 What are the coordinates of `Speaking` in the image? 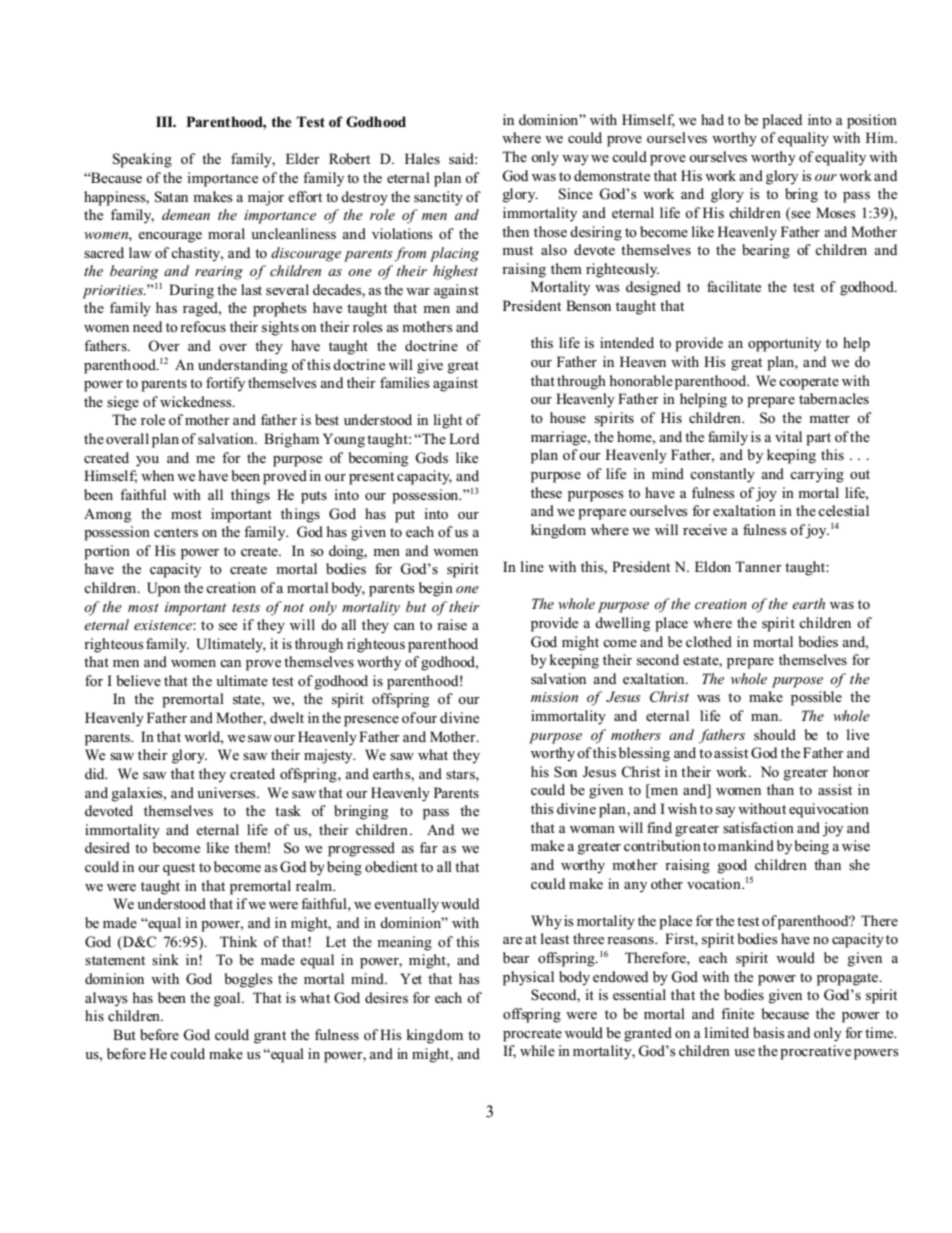 It's located at (142, 160).
